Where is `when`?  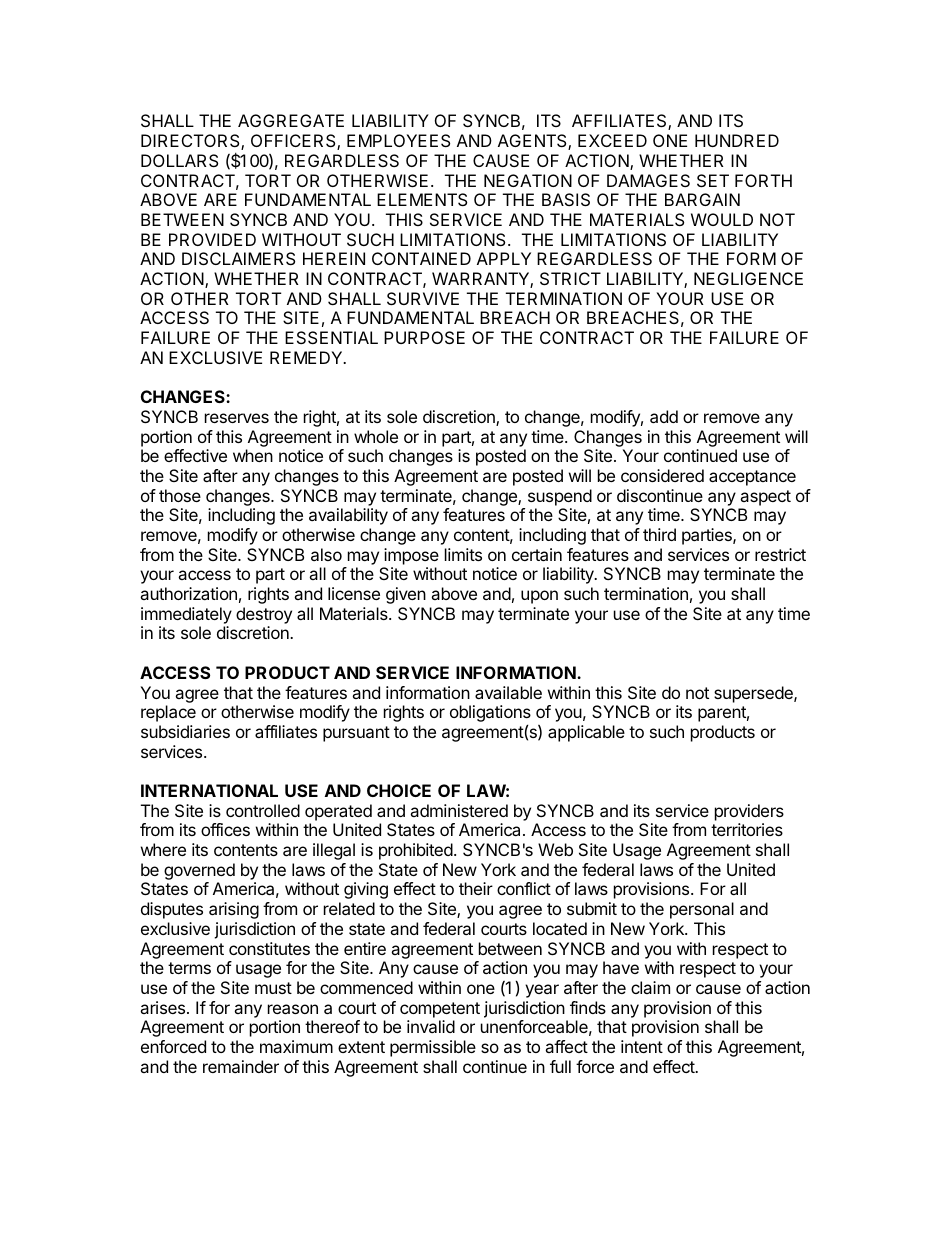
when is located at coordinates (253, 455).
